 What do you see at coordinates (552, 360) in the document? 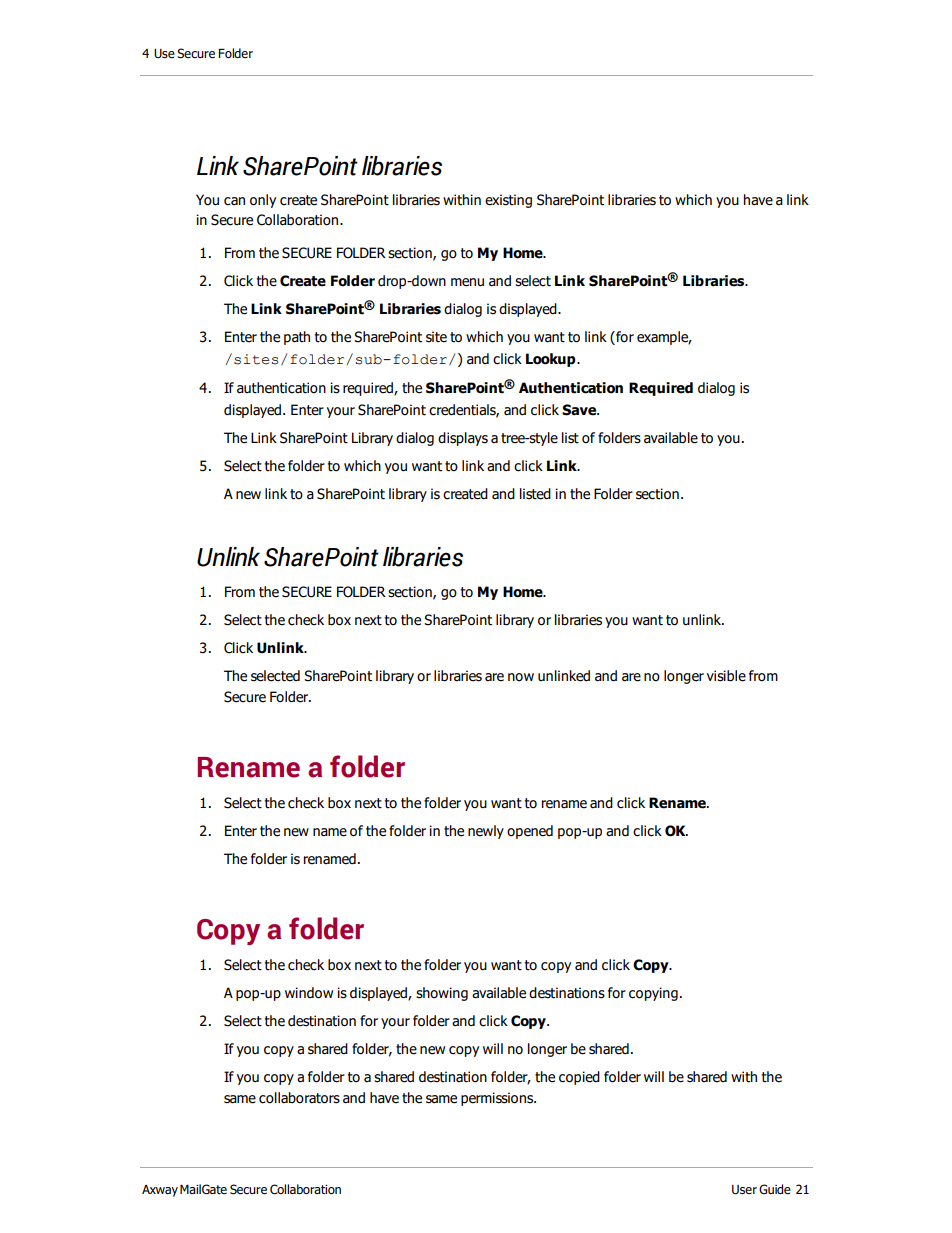
I see `Lookup` at bounding box center [552, 360].
